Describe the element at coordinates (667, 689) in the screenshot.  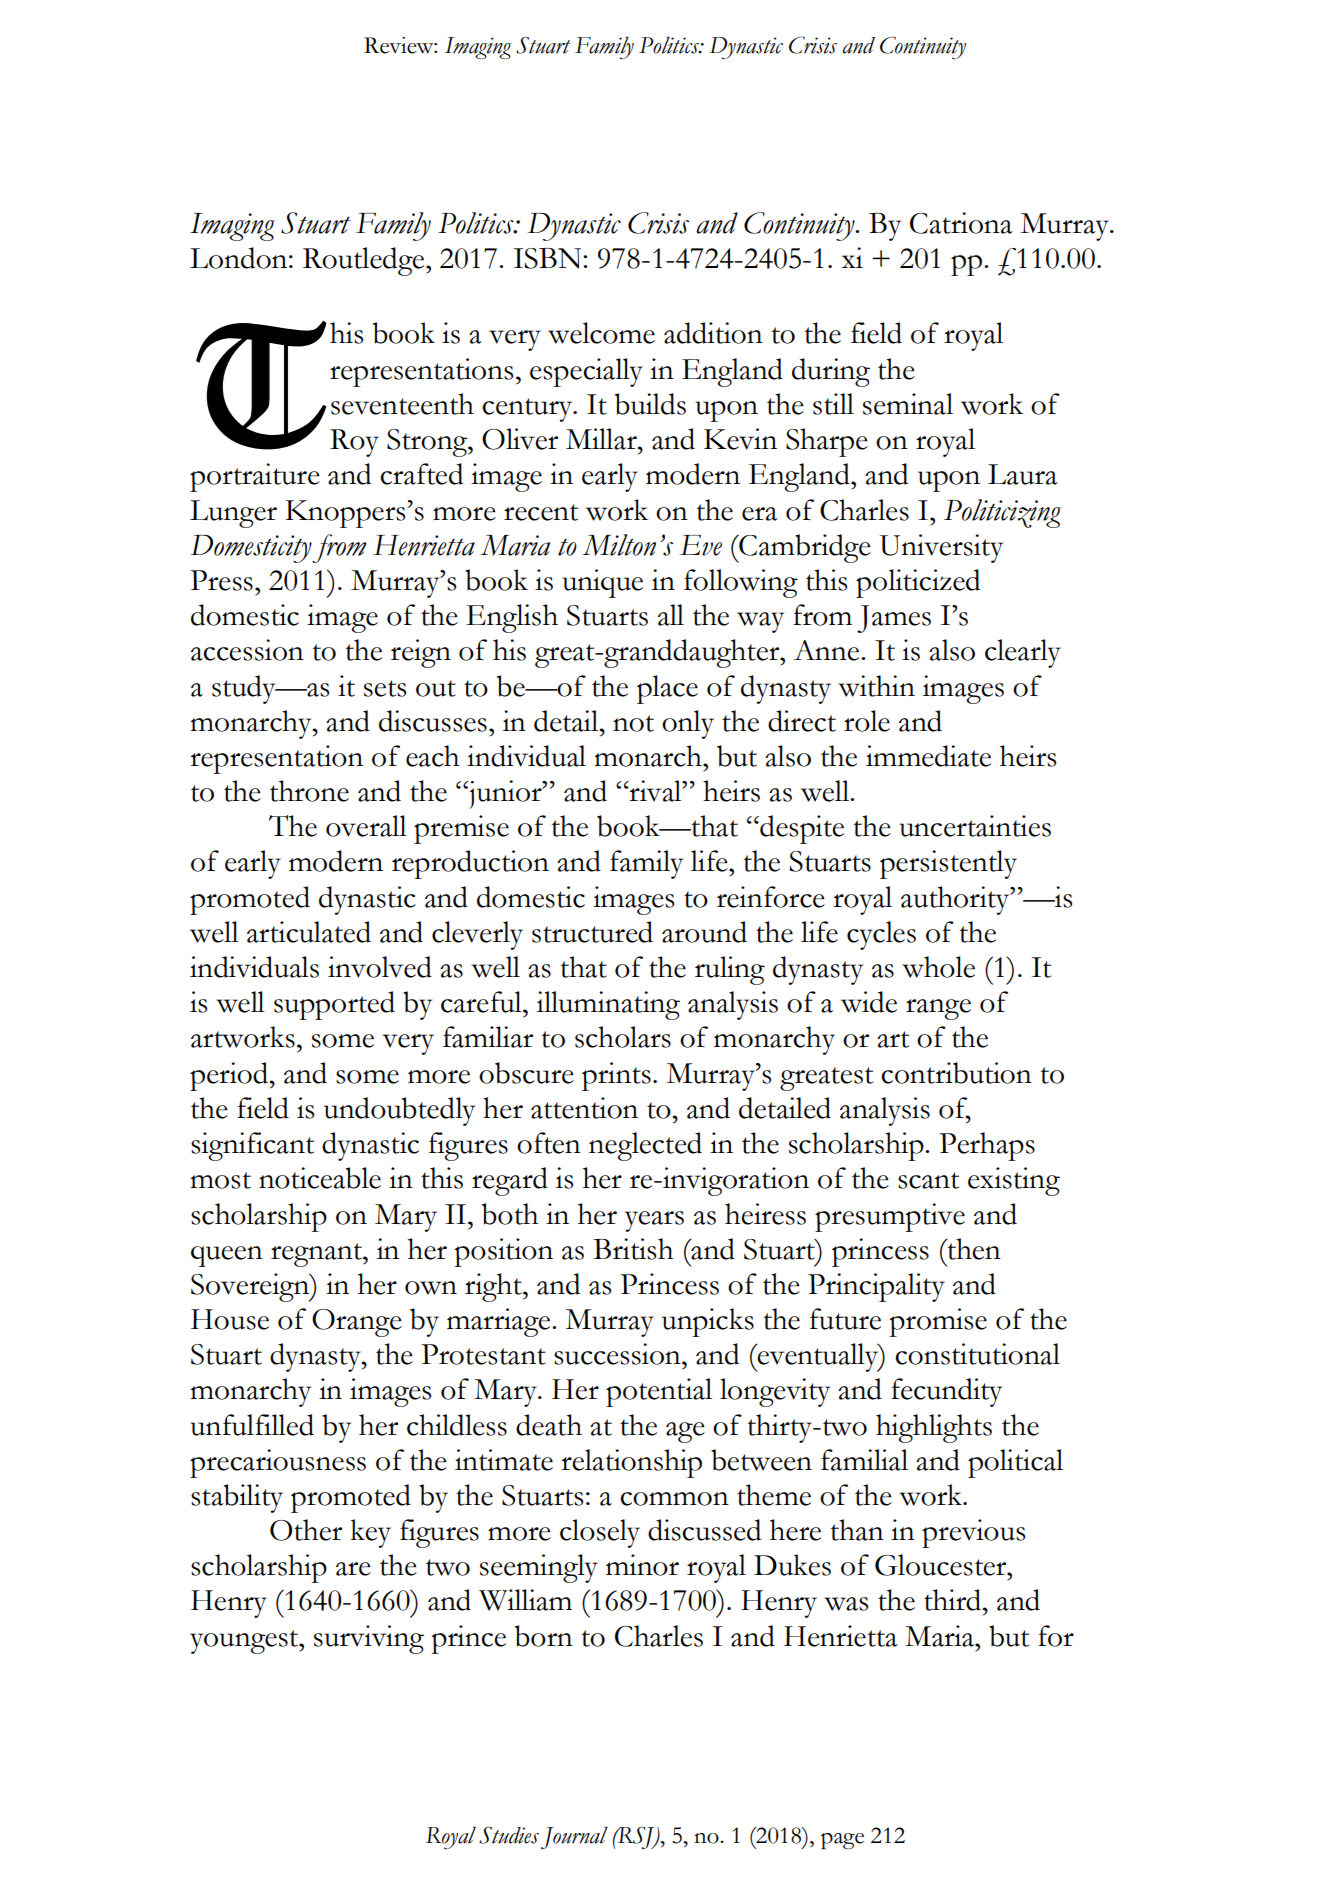
I see `place` at that location.
